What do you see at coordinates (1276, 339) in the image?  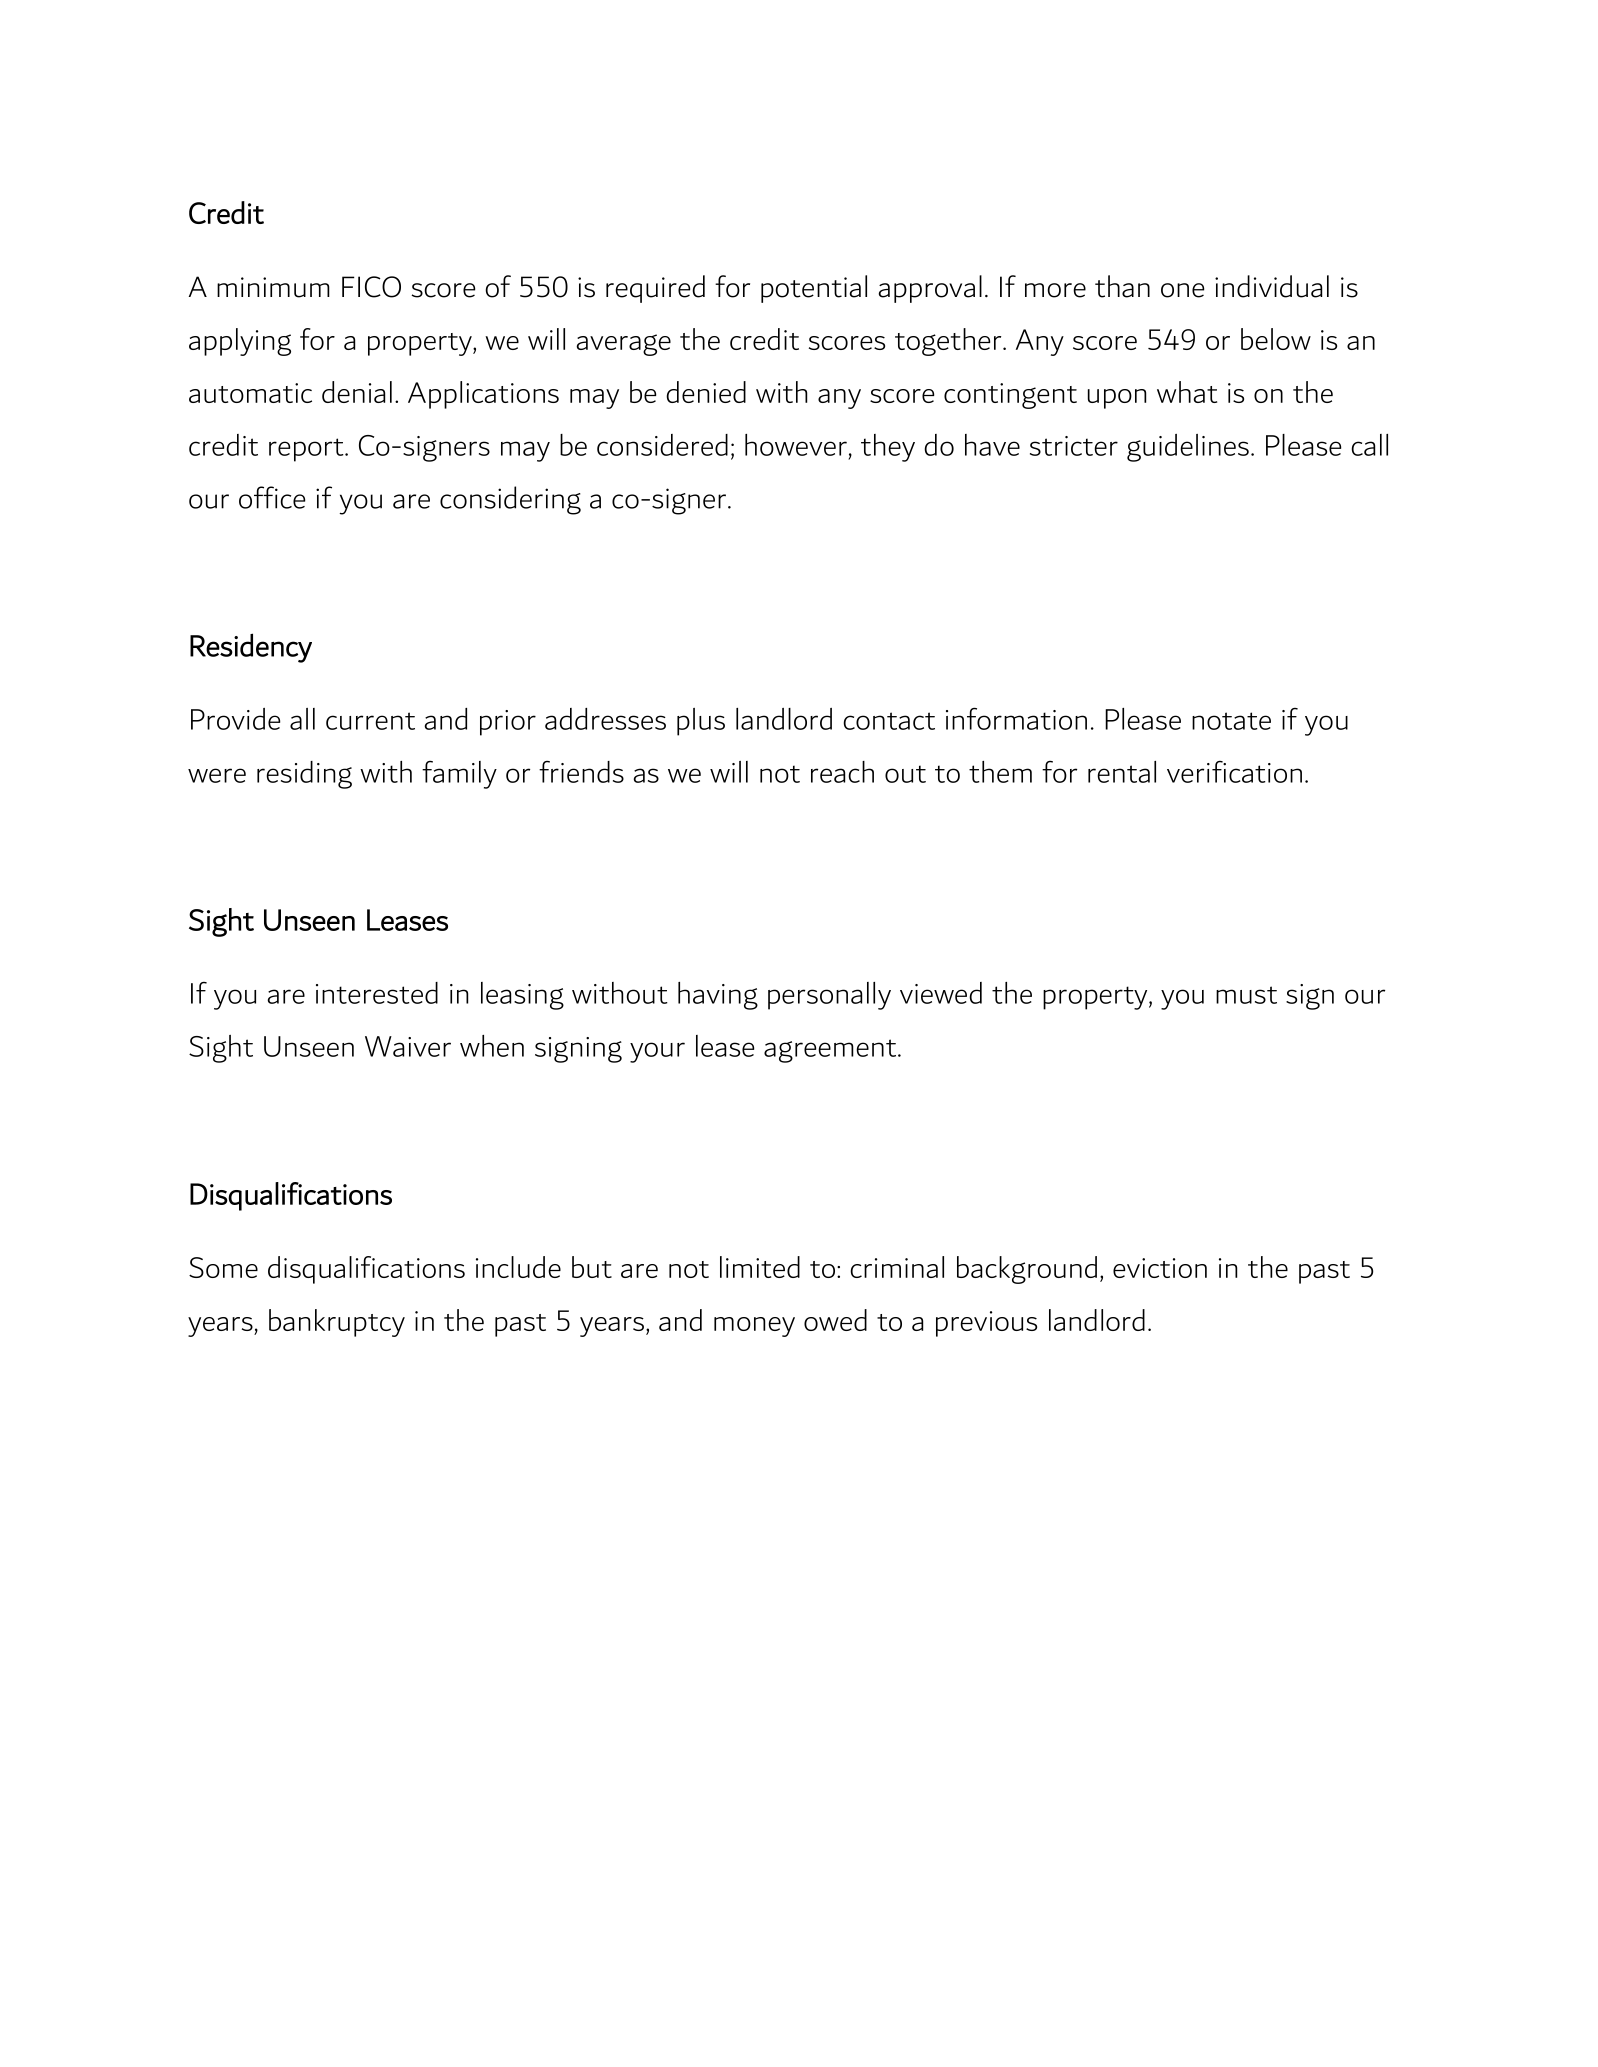 I see `below` at bounding box center [1276, 339].
